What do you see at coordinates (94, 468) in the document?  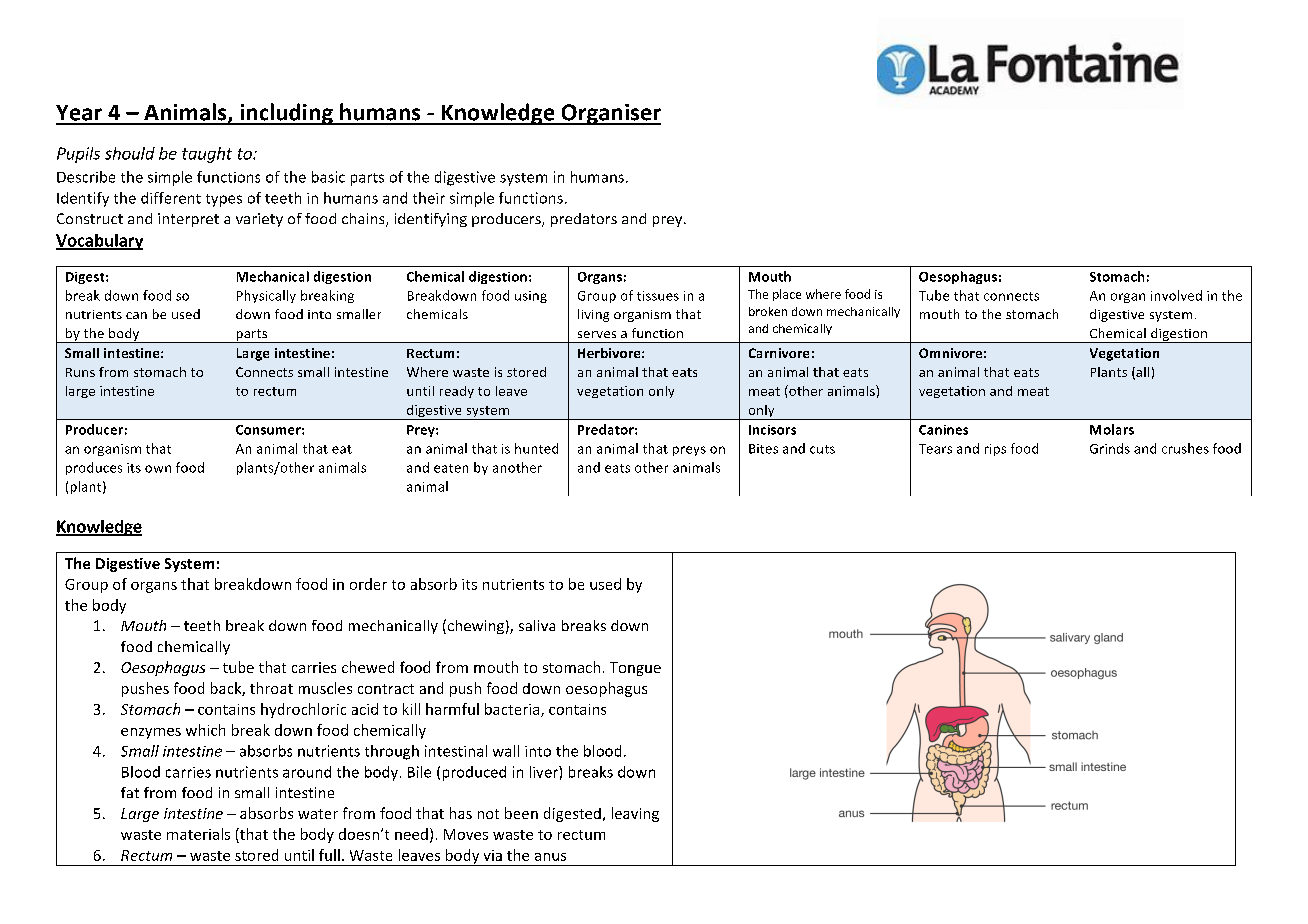 I see `produces` at bounding box center [94, 468].
